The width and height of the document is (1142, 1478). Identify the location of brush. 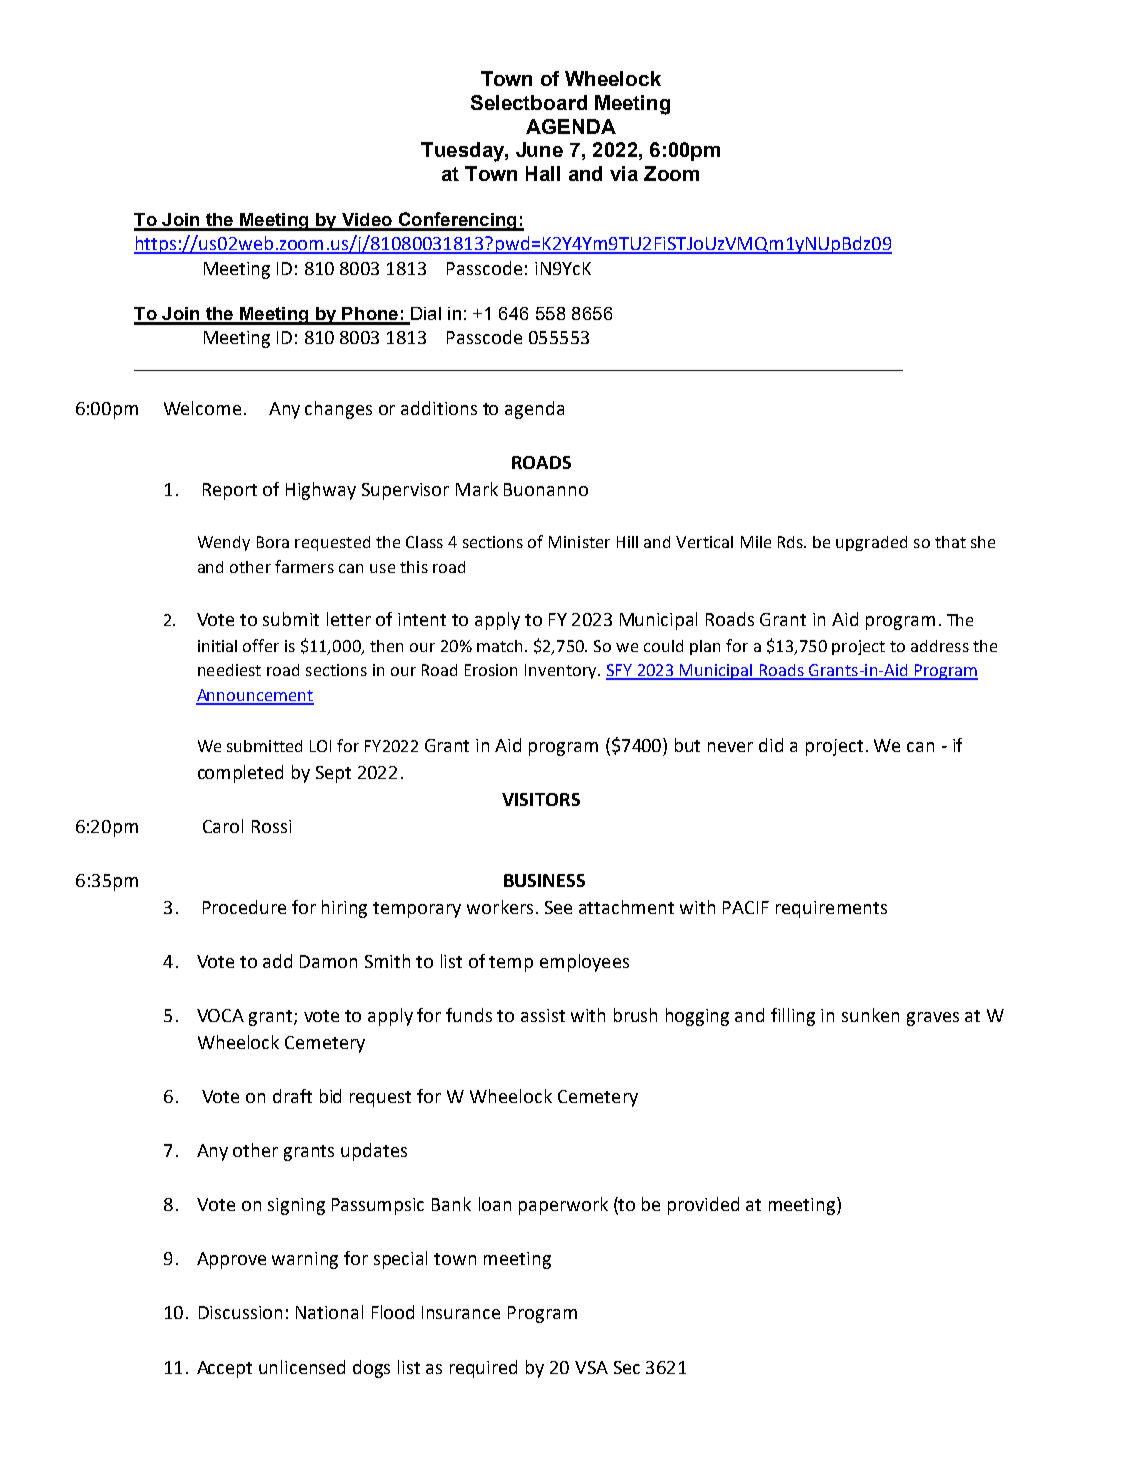
(635, 1015).
